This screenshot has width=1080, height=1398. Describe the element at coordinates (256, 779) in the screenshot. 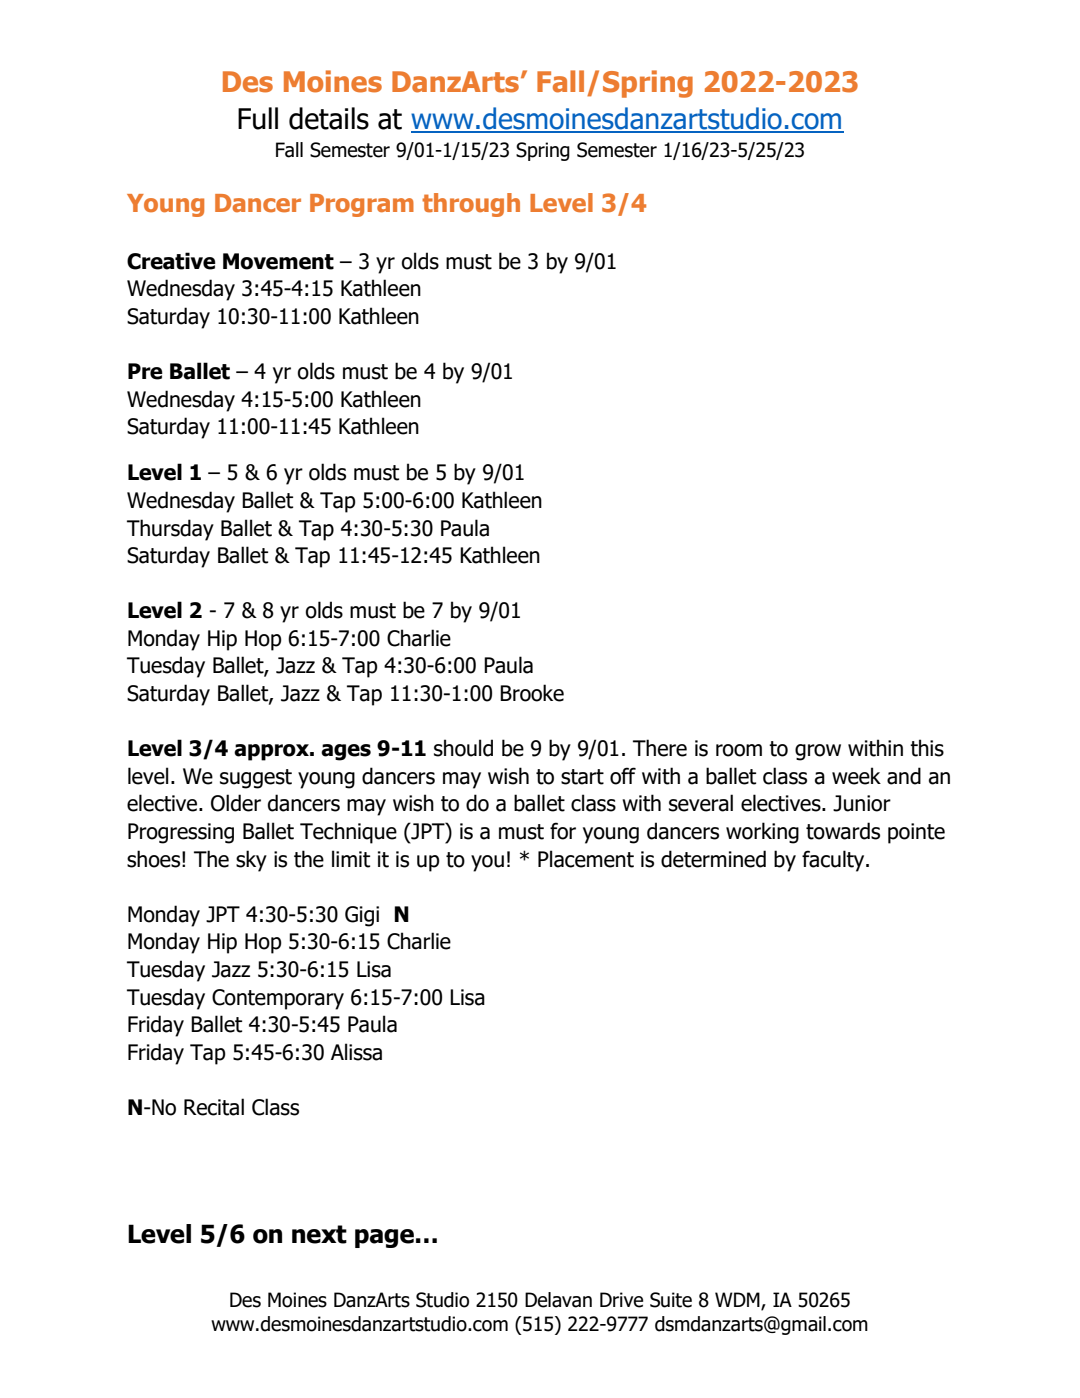

I see `suggest` at that location.
